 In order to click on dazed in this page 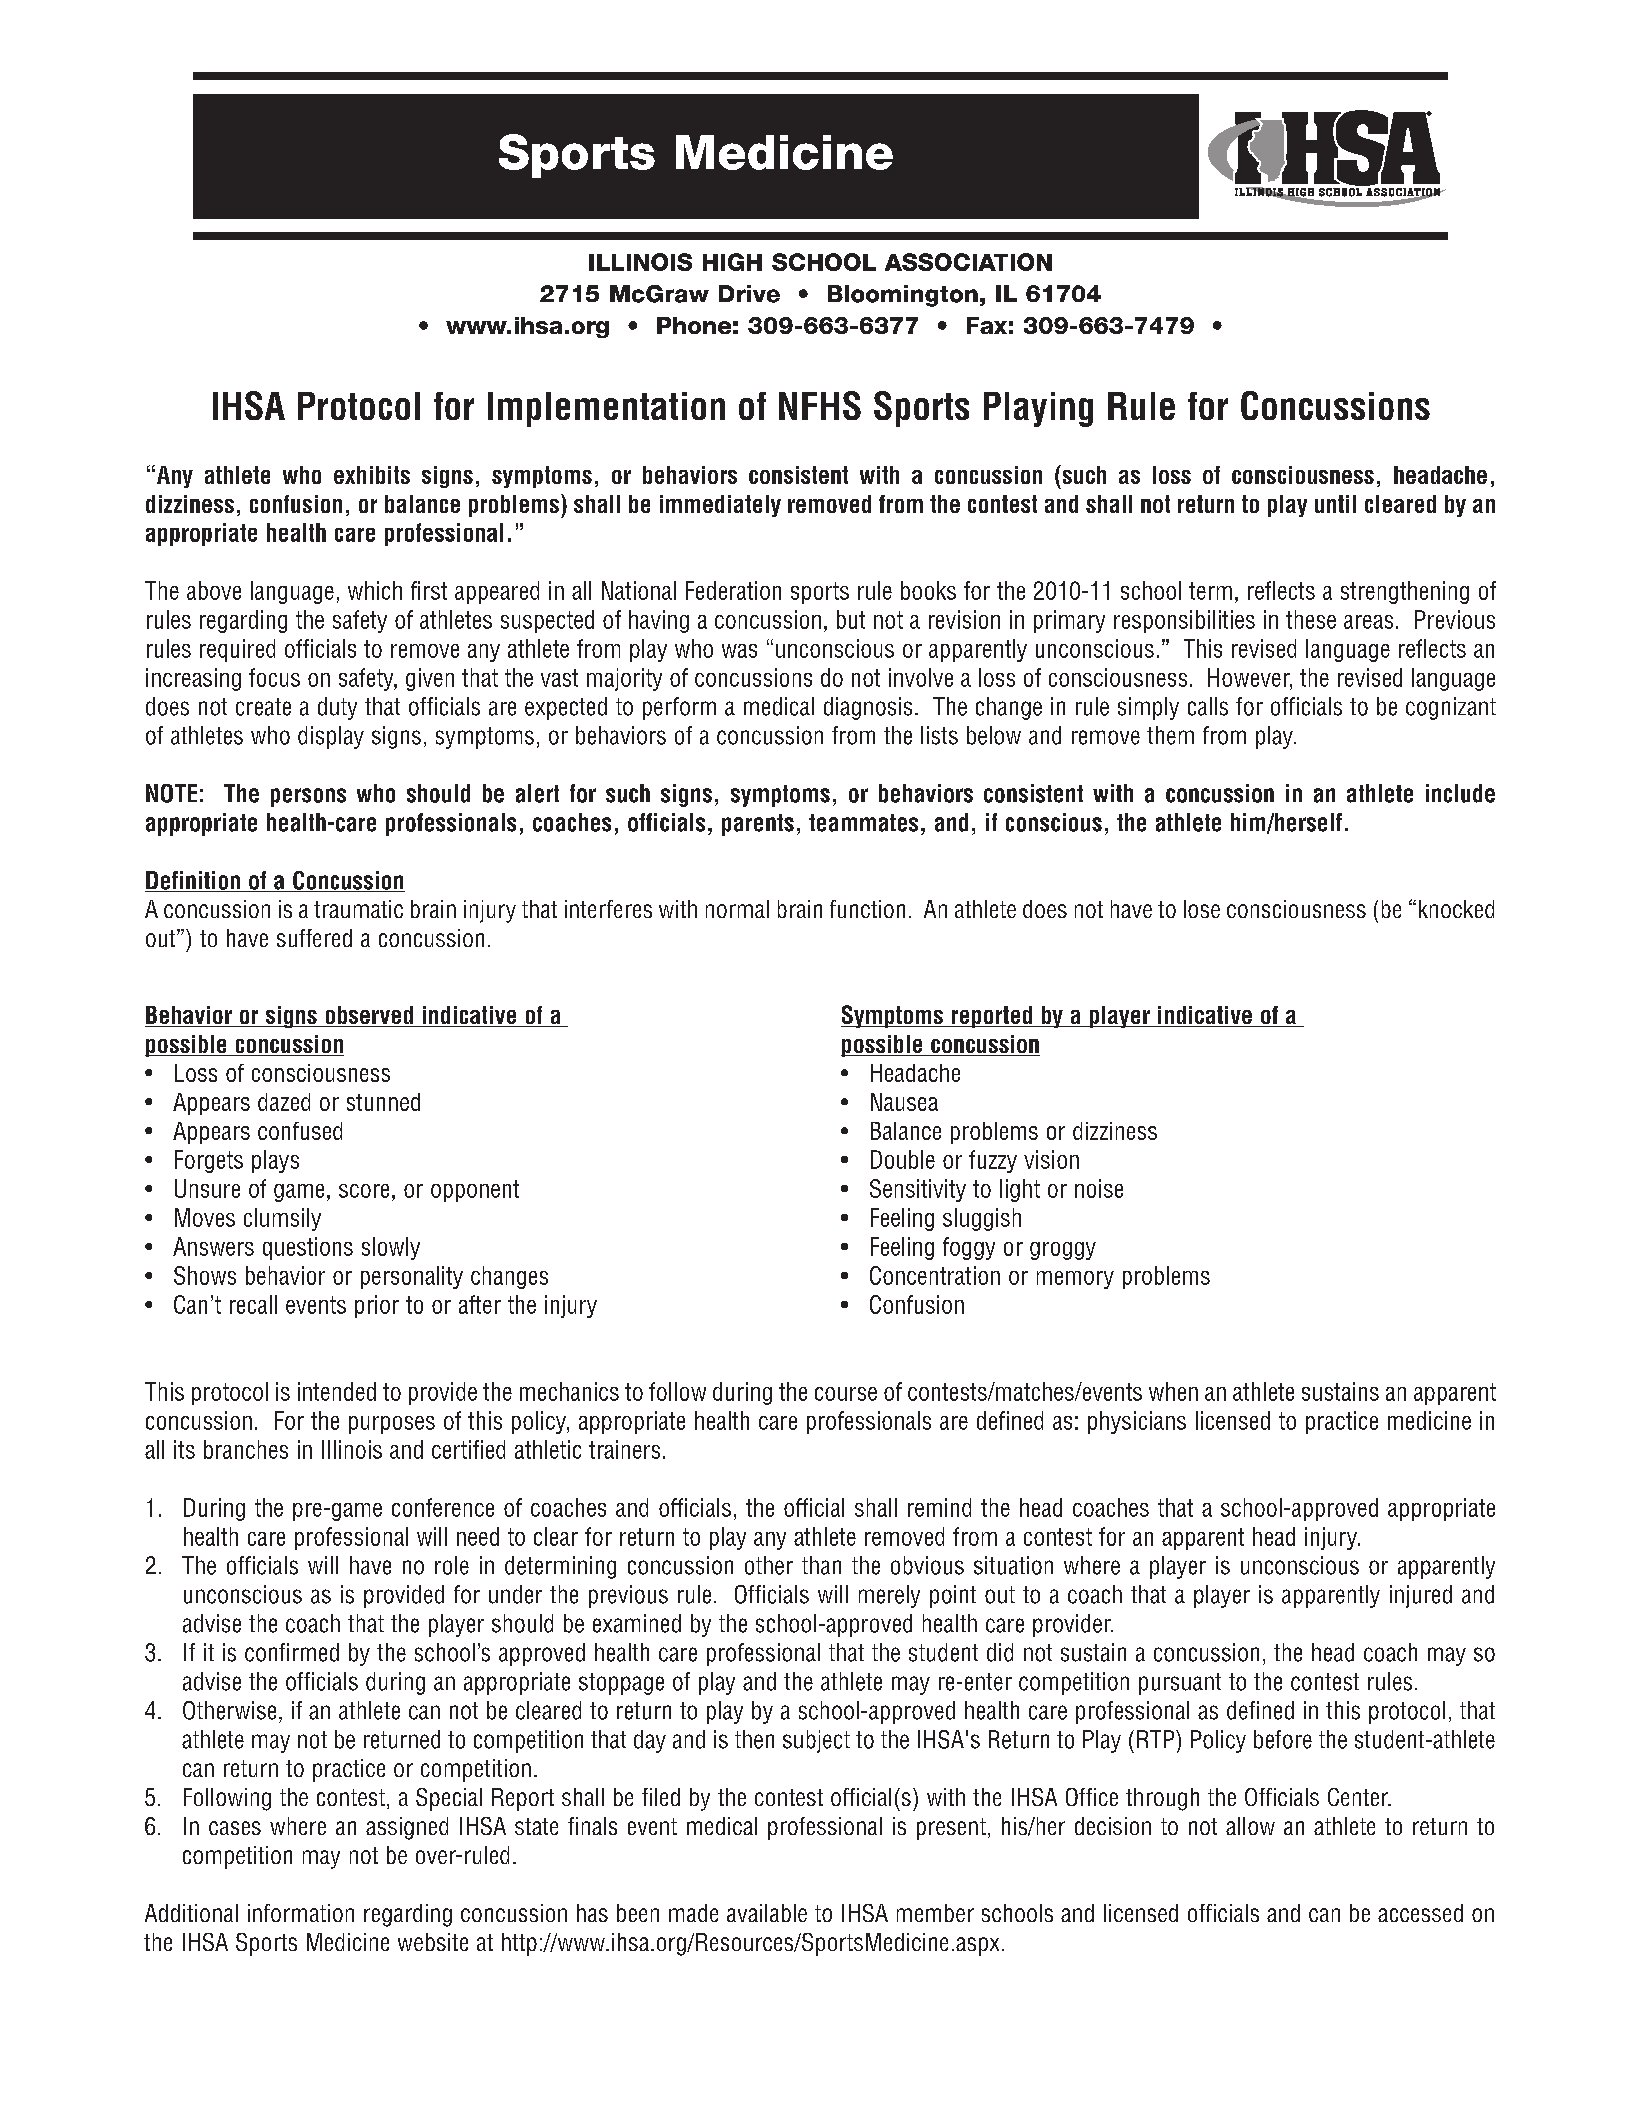, I will do `click(284, 1102)`.
